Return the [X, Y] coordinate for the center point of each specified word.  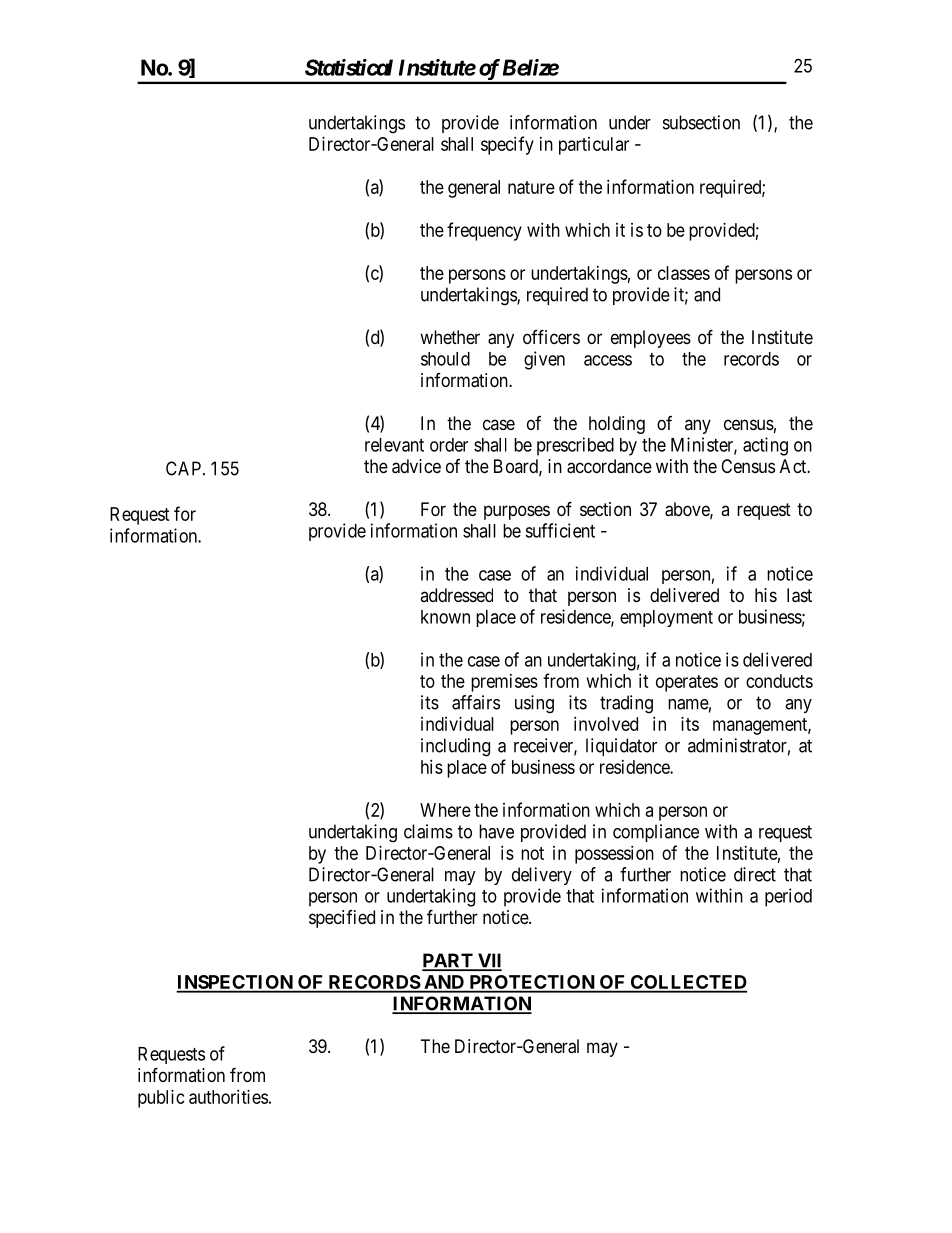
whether [450, 337]
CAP [185, 468]
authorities [228, 1097]
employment [666, 618]
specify [507, 145]
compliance [656, 833]
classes [684, 273]
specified [342, 919]
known [445, 617]
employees [651, 339]
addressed [456, 595]
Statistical [349, 67]
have [496, 831]
